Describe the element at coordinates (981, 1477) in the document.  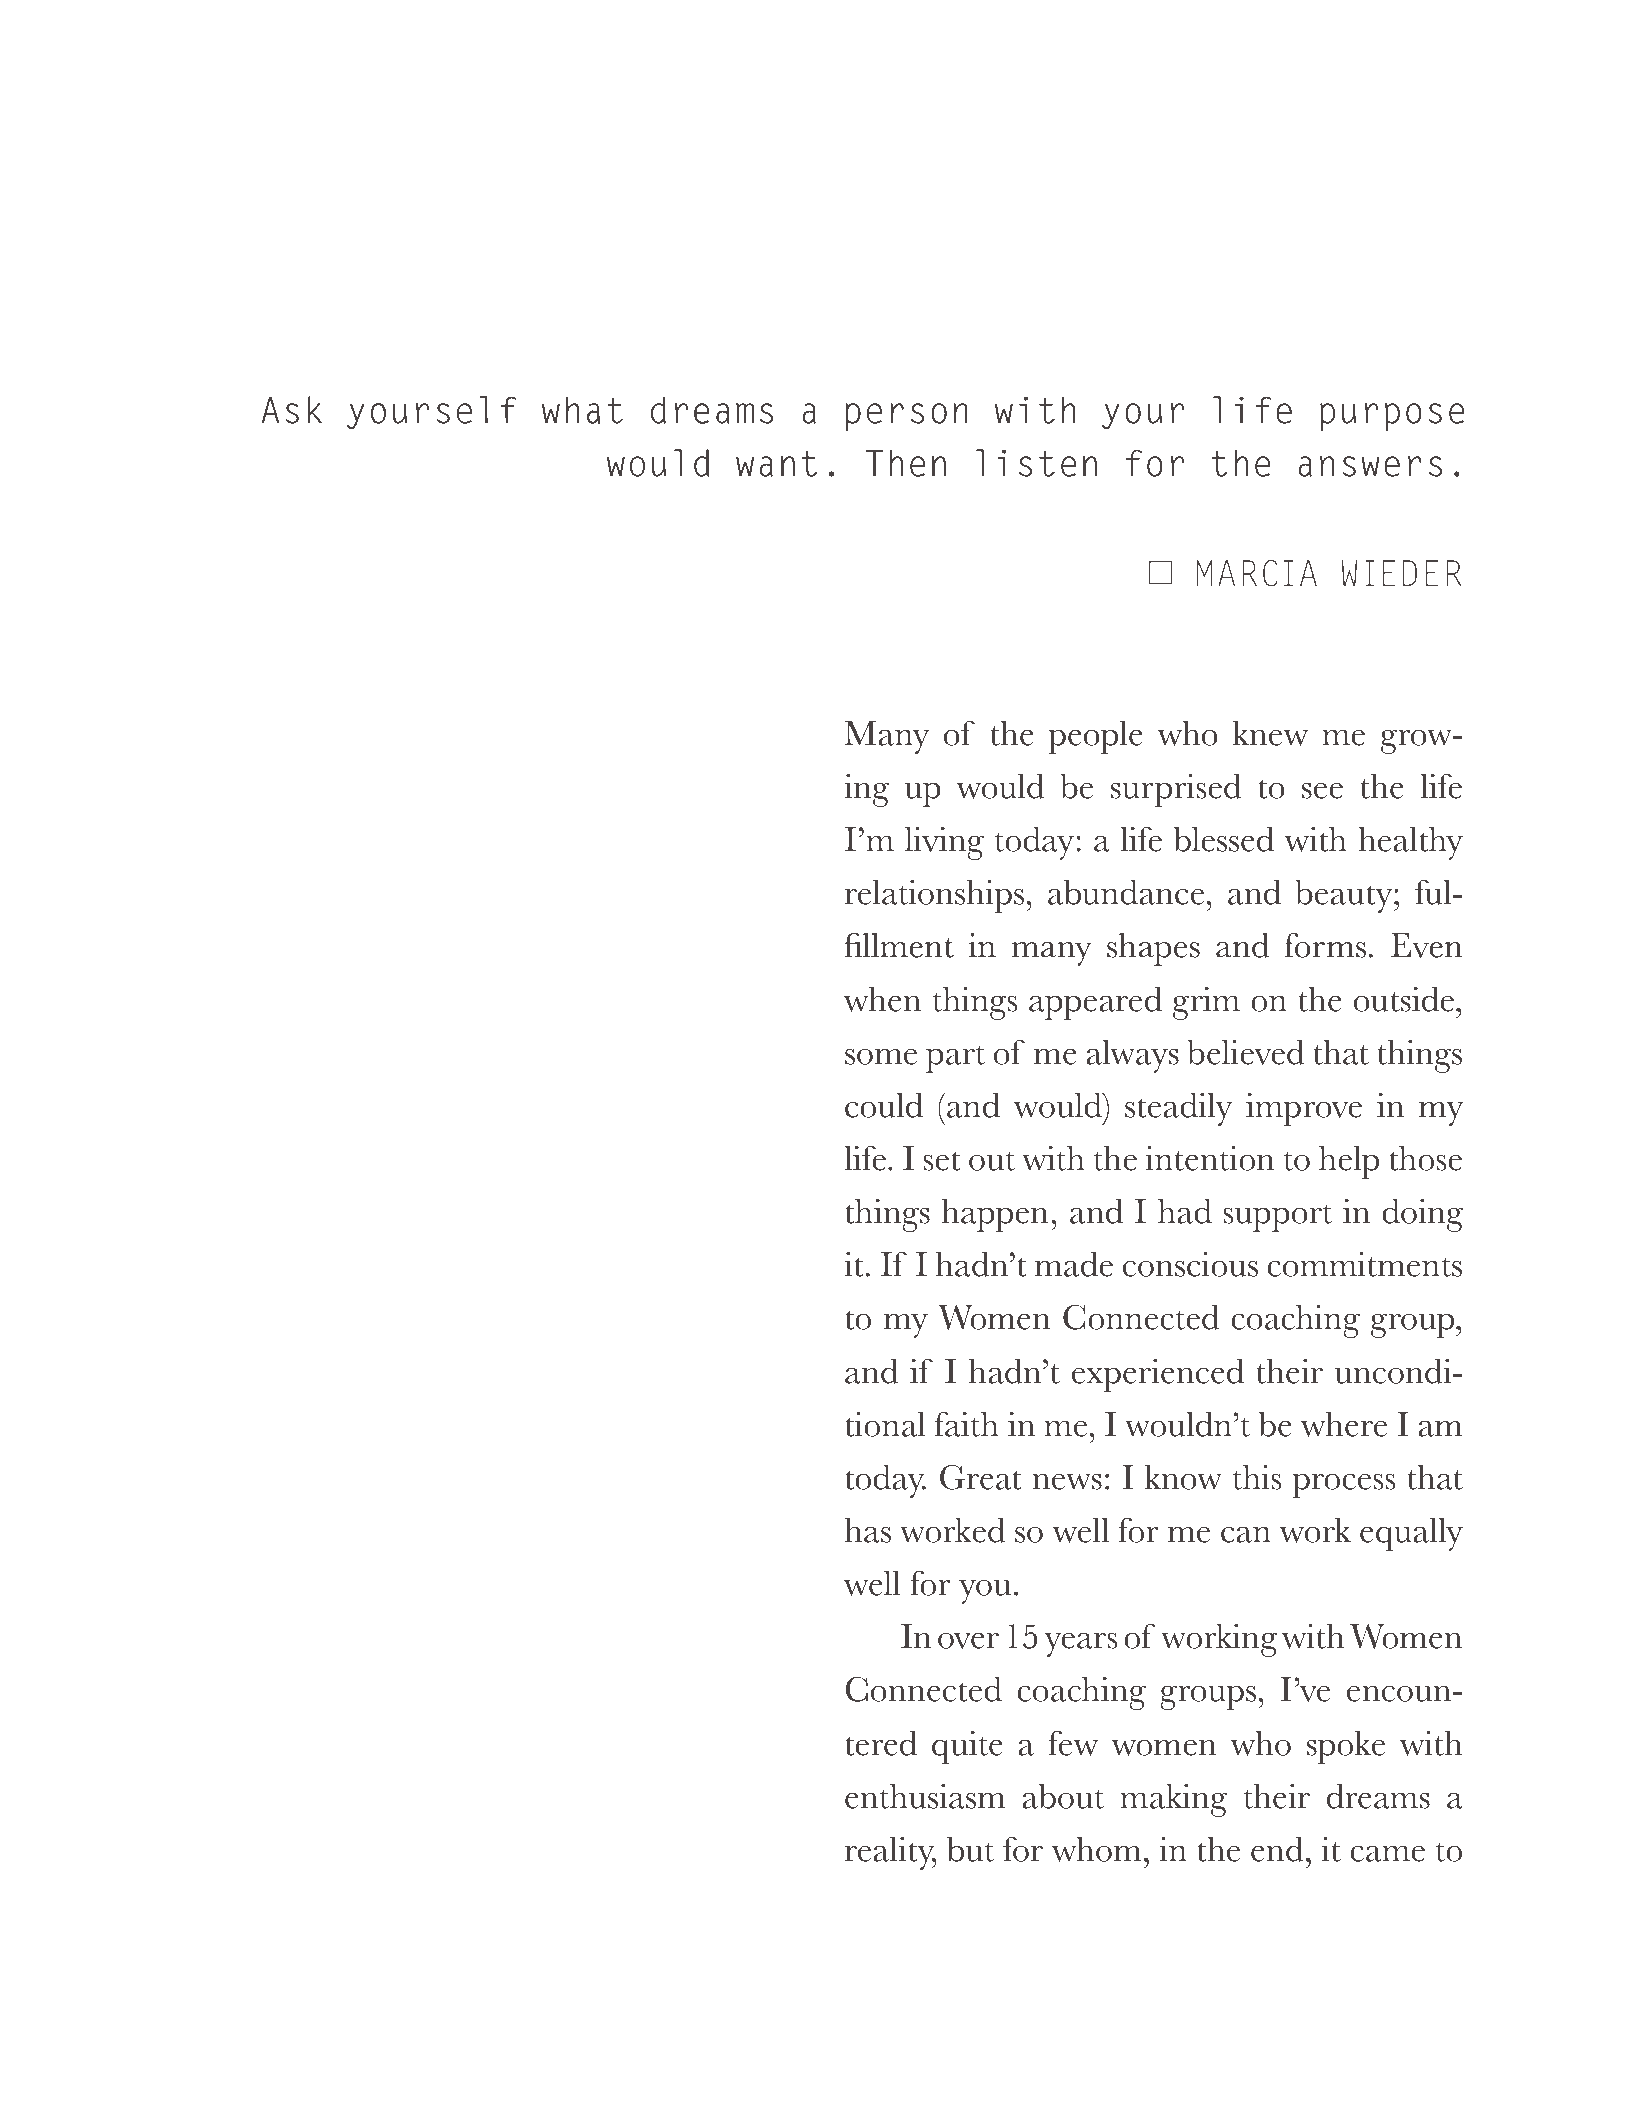
I see `Great` at that location.
